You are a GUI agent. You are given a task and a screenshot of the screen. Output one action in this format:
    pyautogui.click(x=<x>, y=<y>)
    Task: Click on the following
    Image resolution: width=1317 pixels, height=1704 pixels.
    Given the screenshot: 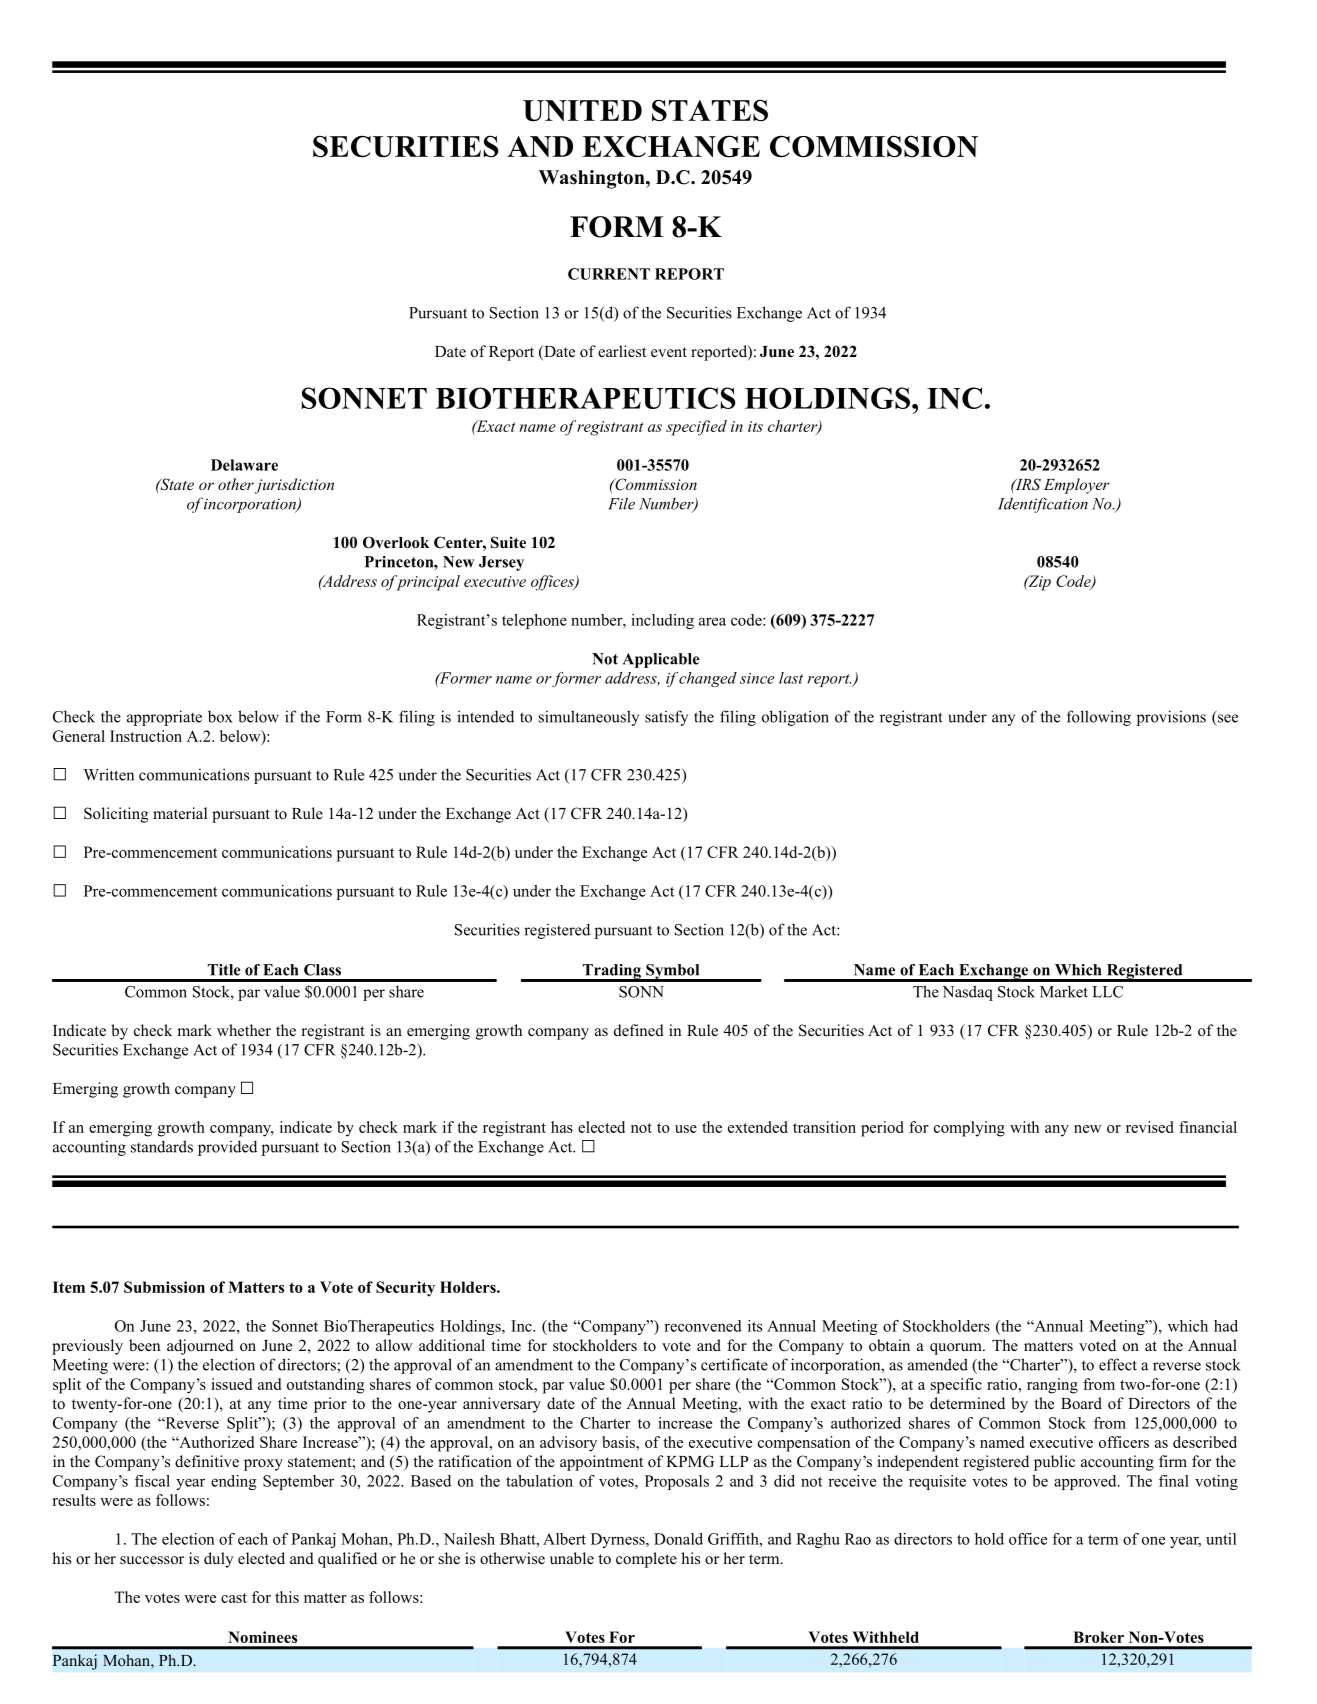 What is the action you would take?
    pyautogui.click(x=1099, y=718)
